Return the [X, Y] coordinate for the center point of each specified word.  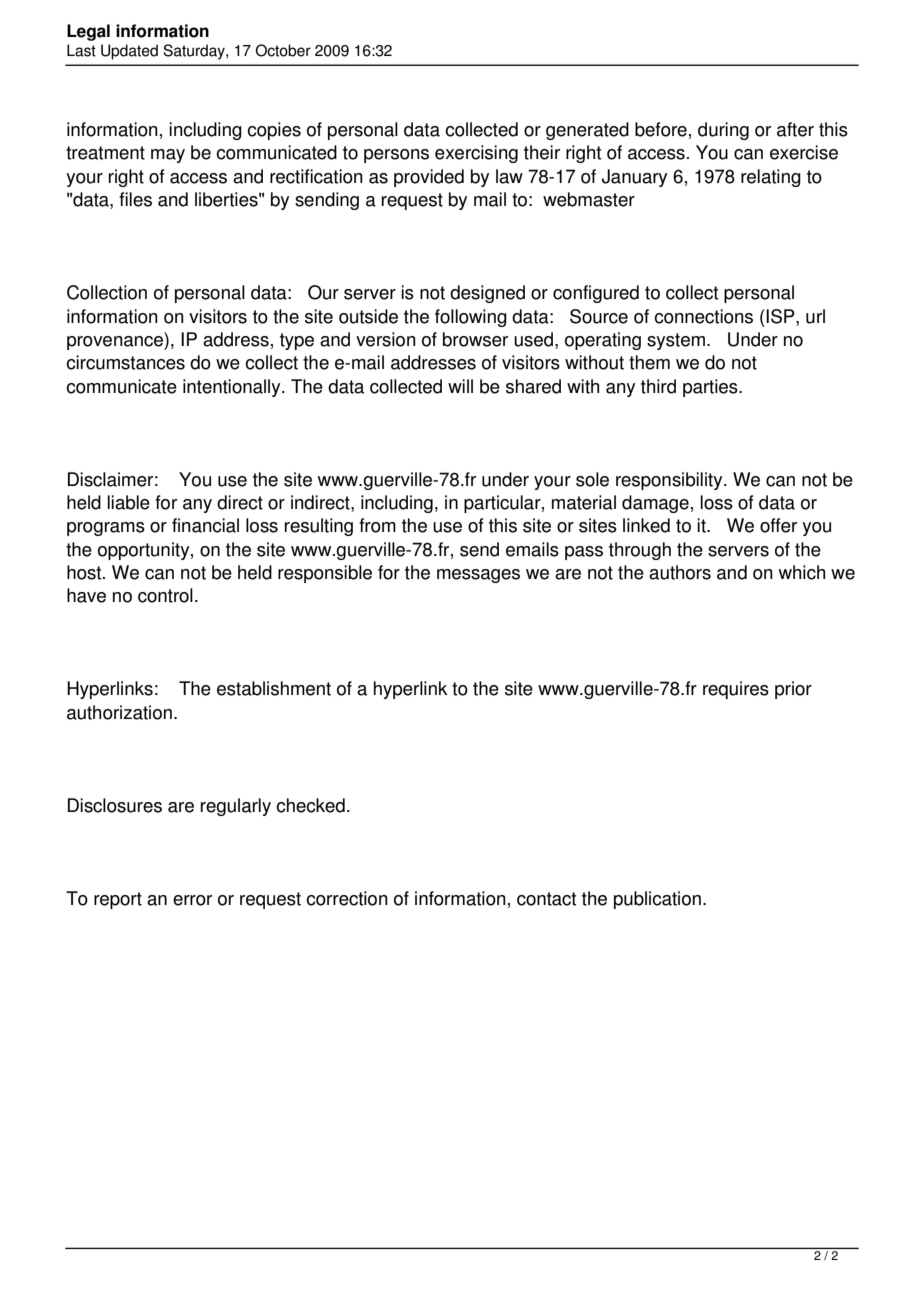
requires [736, 690]
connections [703, 316]
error [192, 900]
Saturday [195, 52]
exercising [476, 154]
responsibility [670, 481]
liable [128, 502]
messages [478, 576]
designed [487, 294]
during [723, 131]
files [135, 199]
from [377, 525]
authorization [119, 712]
